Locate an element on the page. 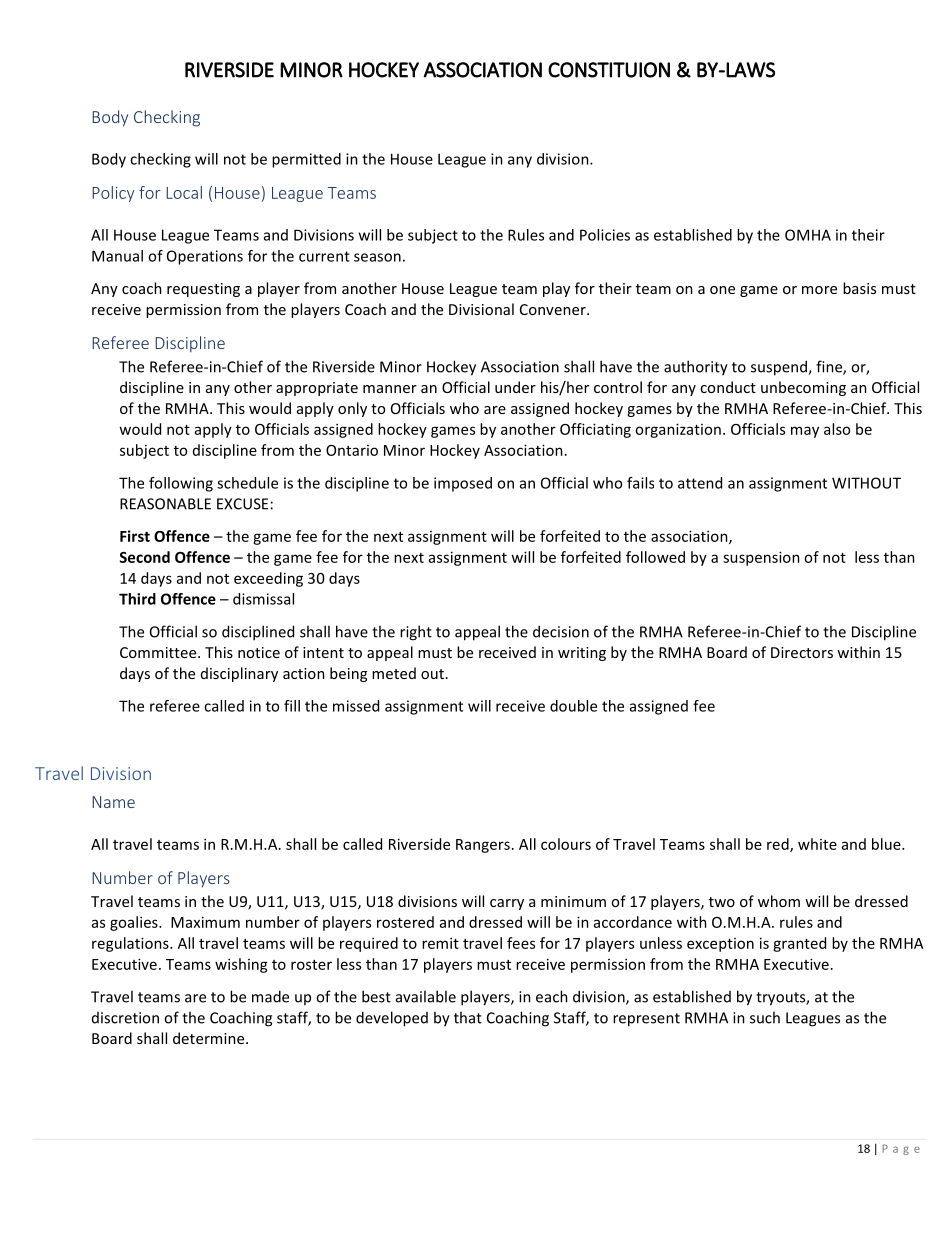 Image resolution: width=952 pixels, height=1233 pixels. Directors is located at coordinates (802, 652).
